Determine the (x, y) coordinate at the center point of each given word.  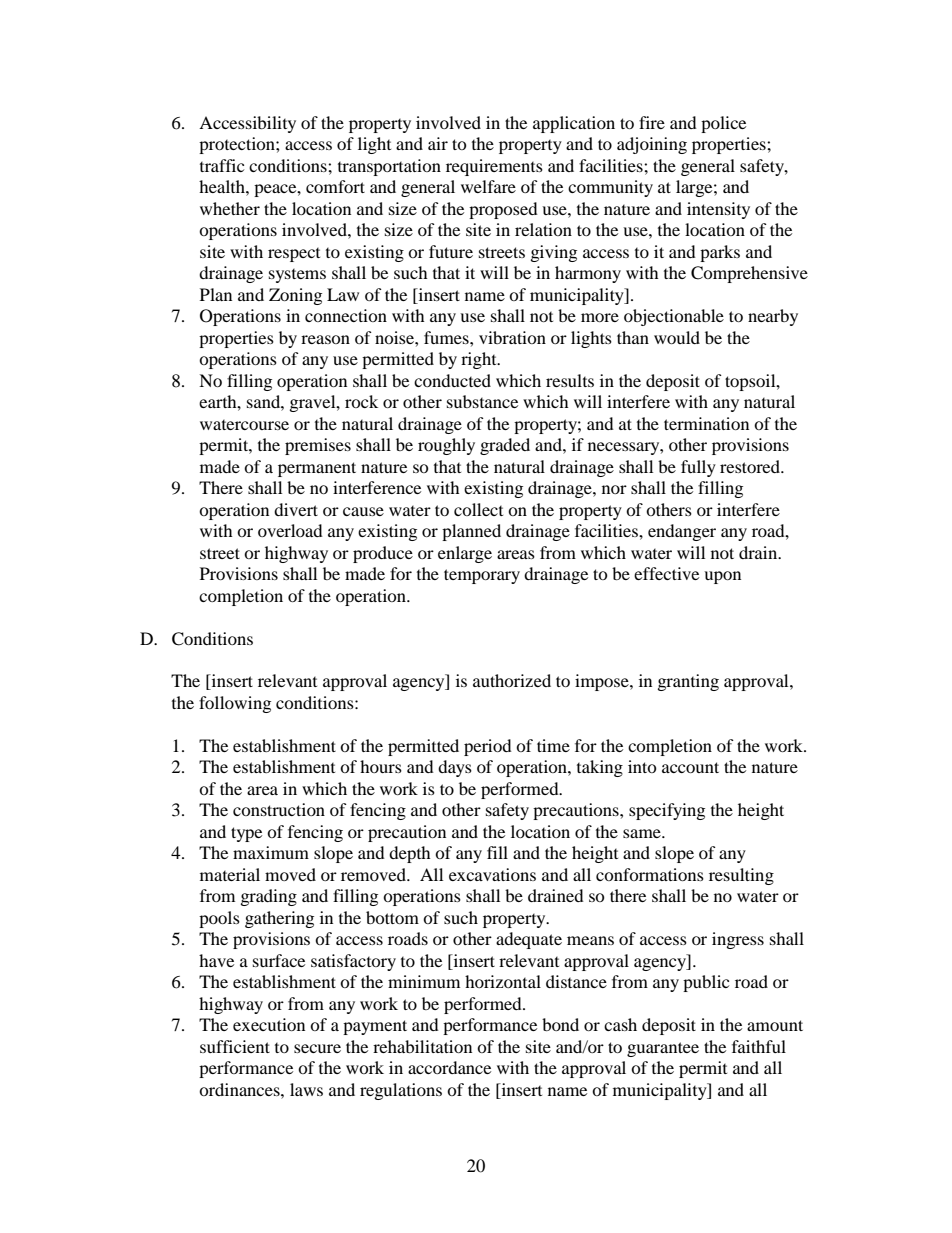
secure (317, 1048)
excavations (492, 874)
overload (290, 530)
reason (325, 339)
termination (706, 423)
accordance (449, 1067)
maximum (271, 852)
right (480, 360)
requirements (494, 167)
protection (238, 145)
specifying (667, 811)
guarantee (663, 1049)
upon (722, 577)
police (723, 124)
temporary (482, 576)
